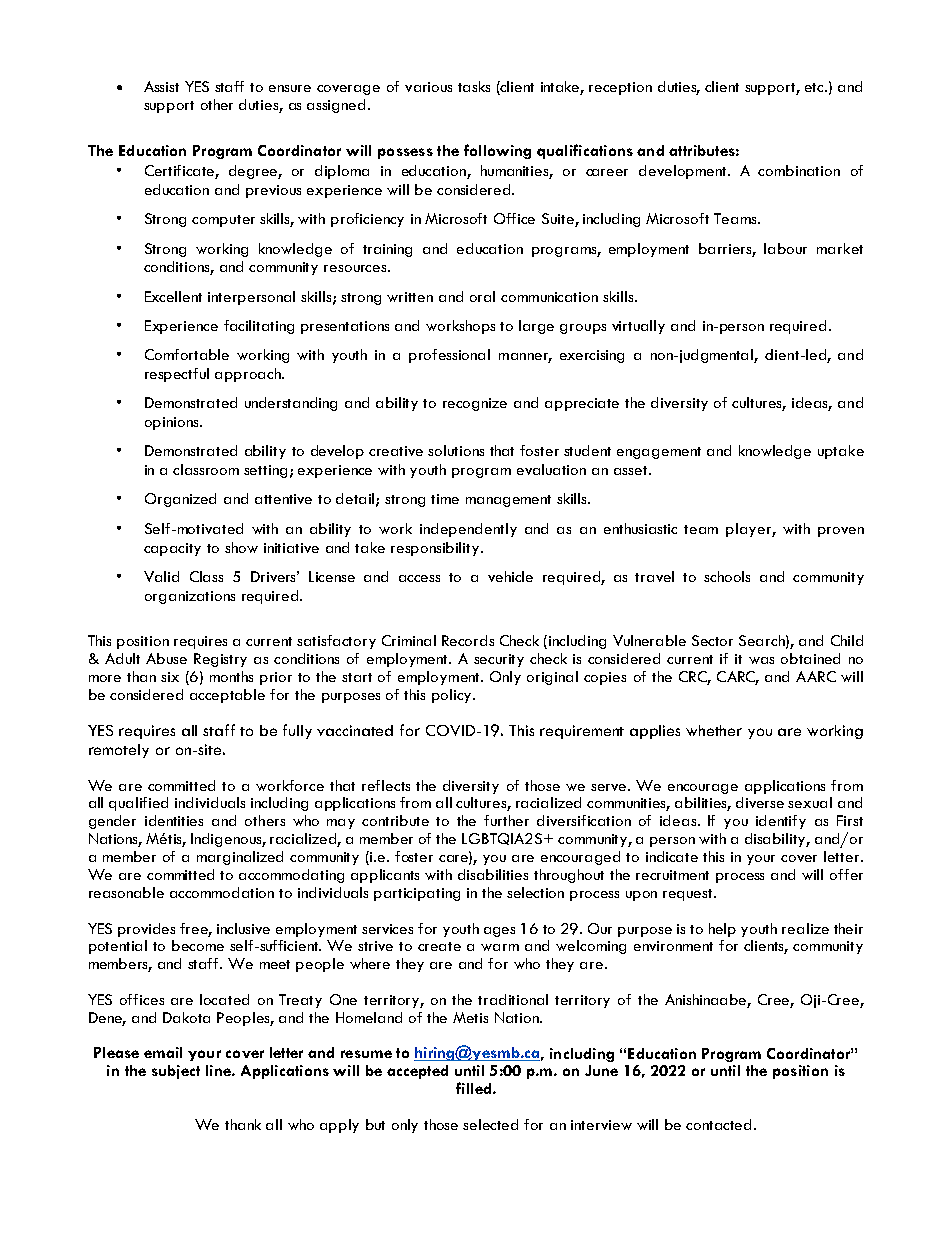  Describe the element at coordinates (638, 327) in the image. I see `virtually` at that location.
